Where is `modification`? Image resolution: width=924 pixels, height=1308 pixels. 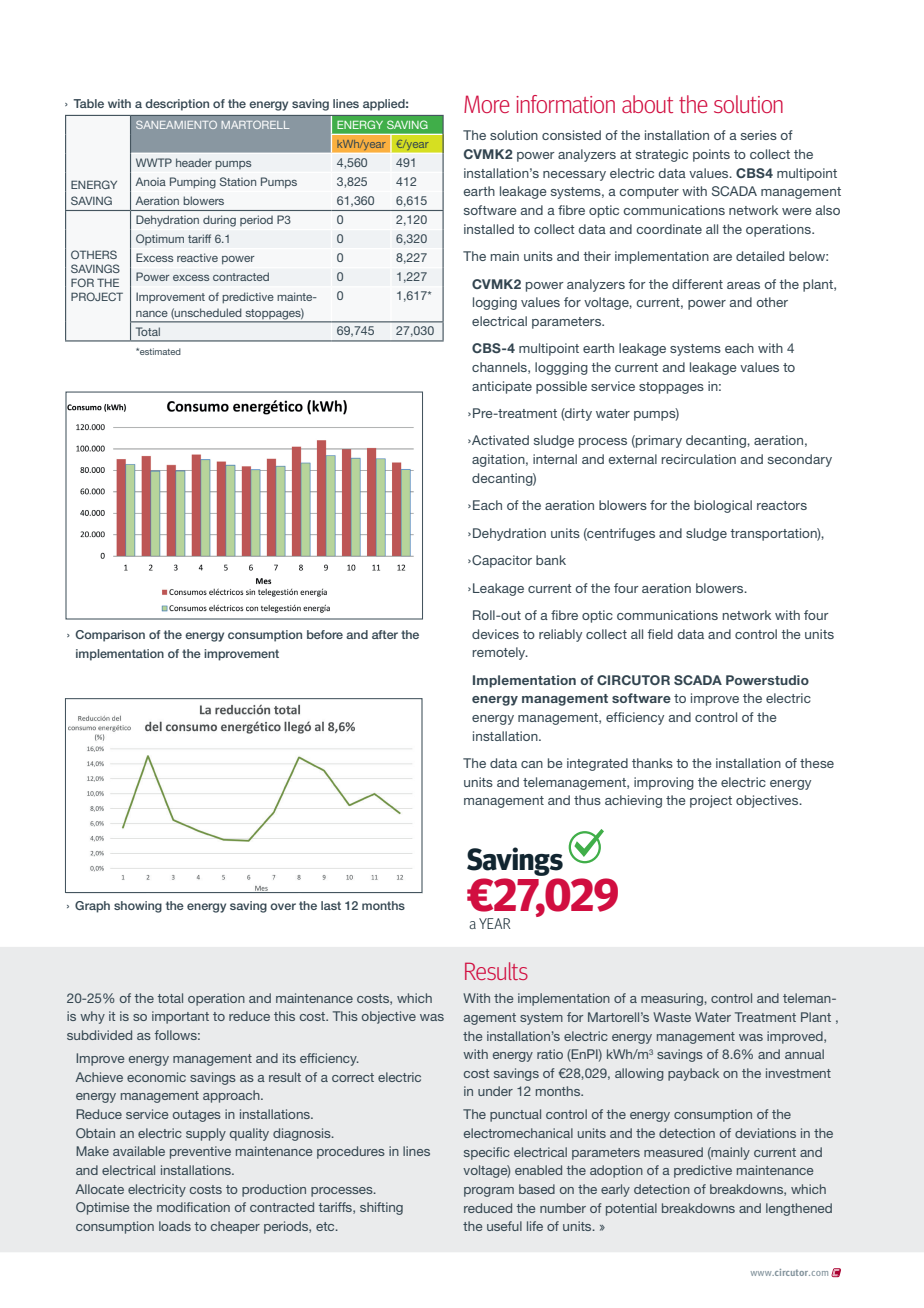
modification is located at coordinates (193, 1207).
